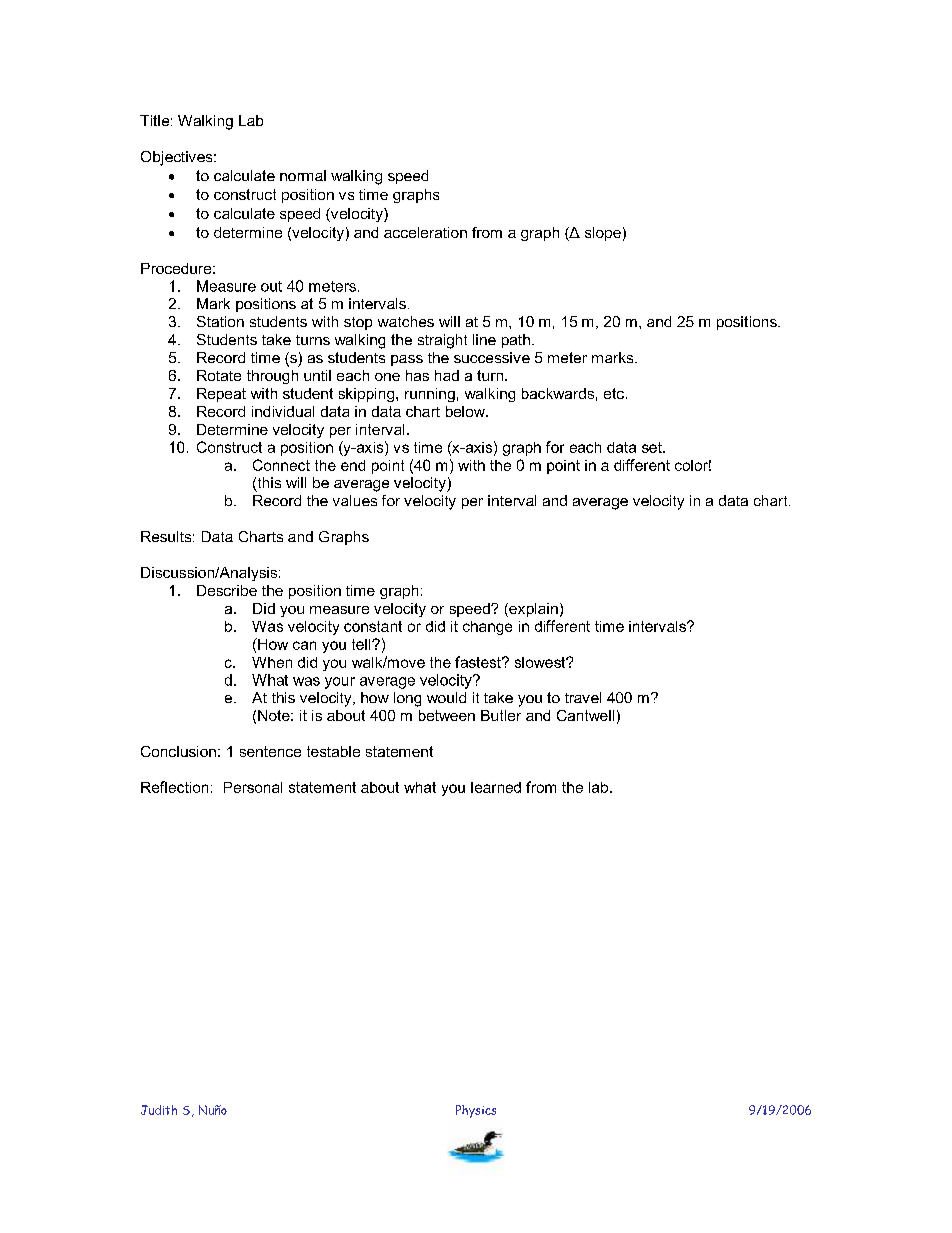  I want to click on acceleration, so click(425, 232).
